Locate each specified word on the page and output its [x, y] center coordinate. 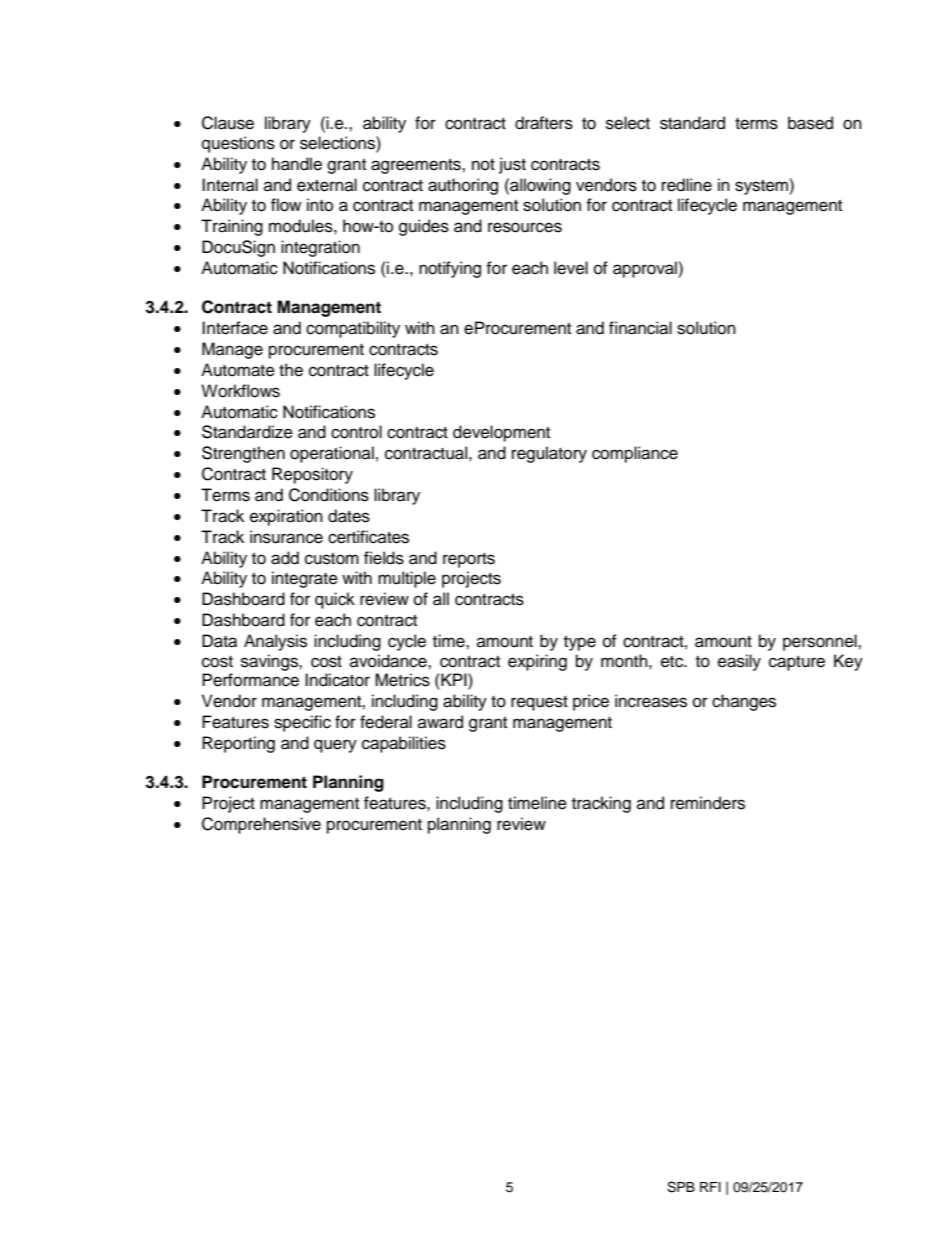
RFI [710, 1187]
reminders [708, 803]
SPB [681, 1187]
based [810, 123]
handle [297, 164]
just [512, 165]
